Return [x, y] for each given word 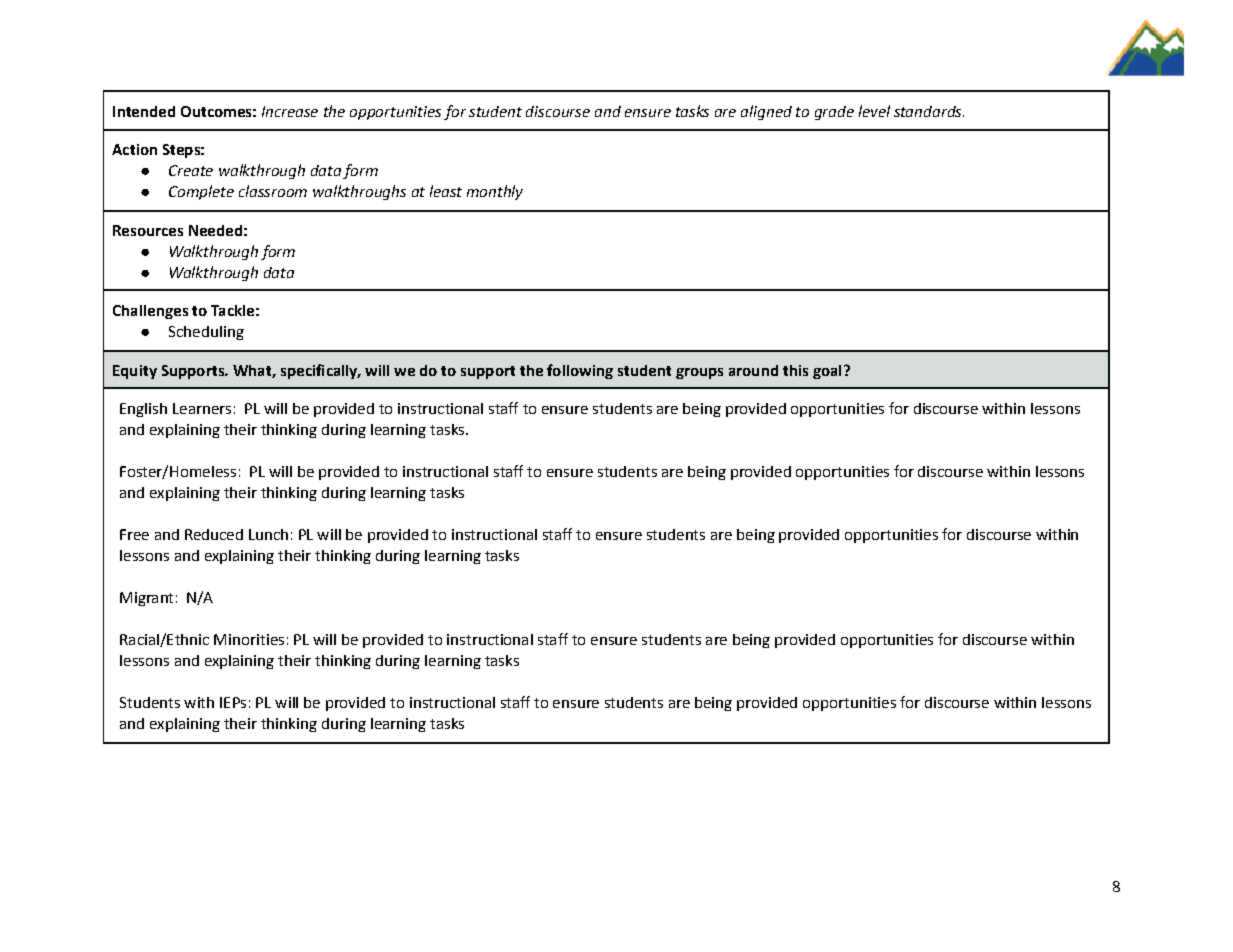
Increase [290, 111]
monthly [495, 192]
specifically [320, 371]
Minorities [249, 639]
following [580, 371]
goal [827, 372]
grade [834, 113]
